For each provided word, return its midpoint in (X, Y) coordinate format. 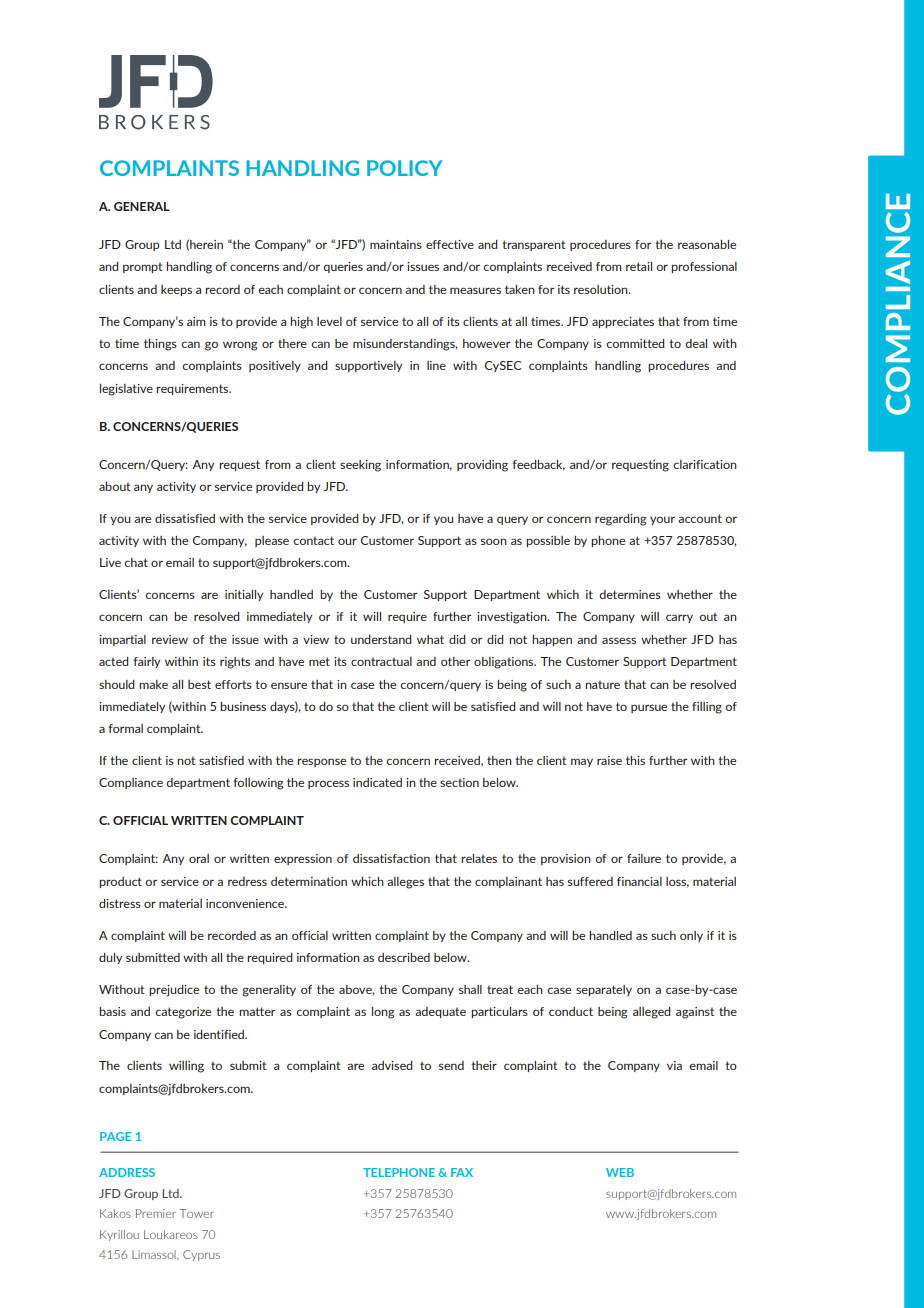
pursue (649, 708)
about (114, 486)
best (199, 684)
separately (604, 990)
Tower (196, 1213)
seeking (360, 466)
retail (639, 266)
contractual (381, 661)
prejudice (174, 991)
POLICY (405, 168)
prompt (142, 267)
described (404, 957)
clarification (705, 464)
